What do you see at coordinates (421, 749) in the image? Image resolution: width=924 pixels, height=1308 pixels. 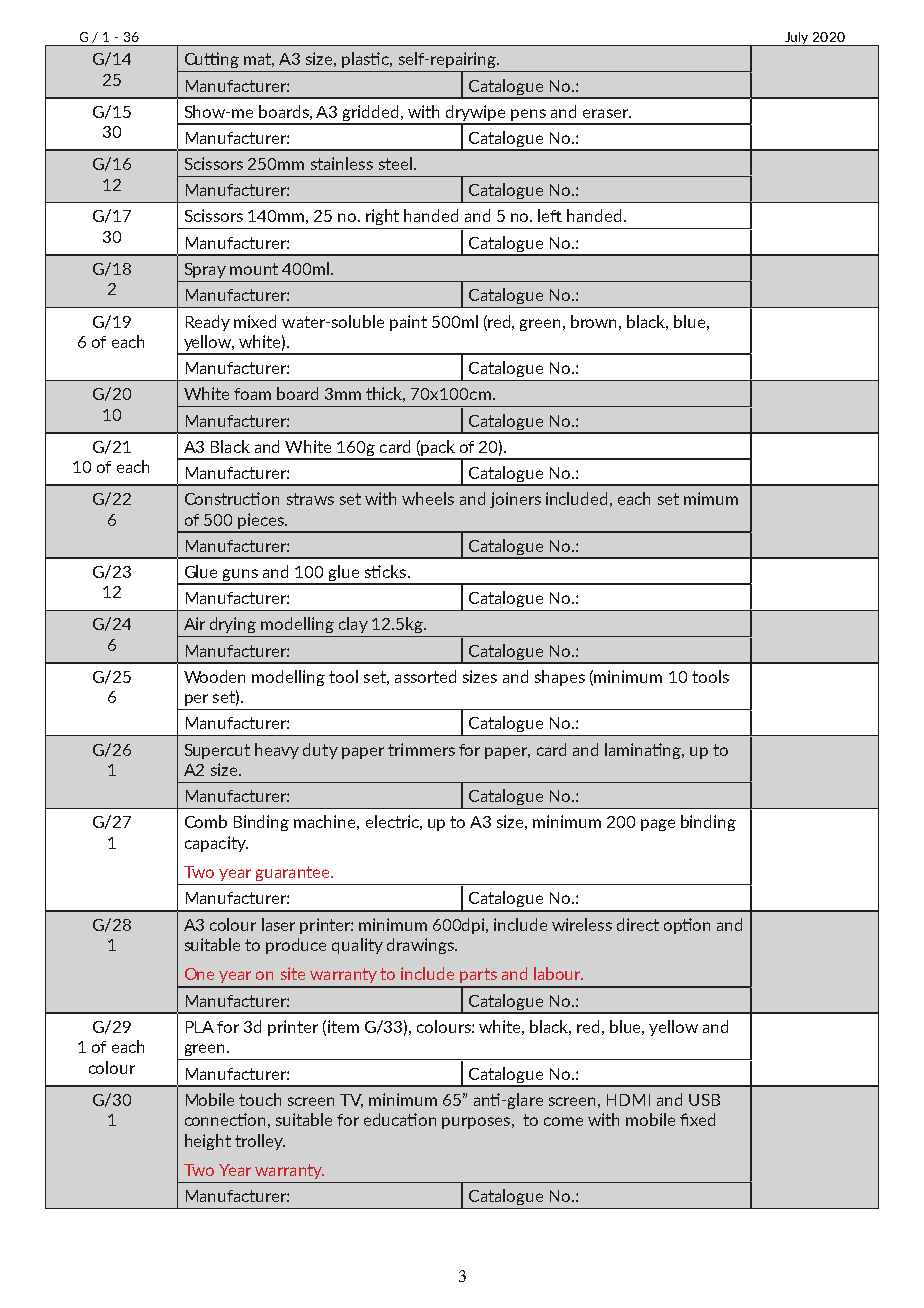 I see `trimmers` at bounding box center [421, 749].
